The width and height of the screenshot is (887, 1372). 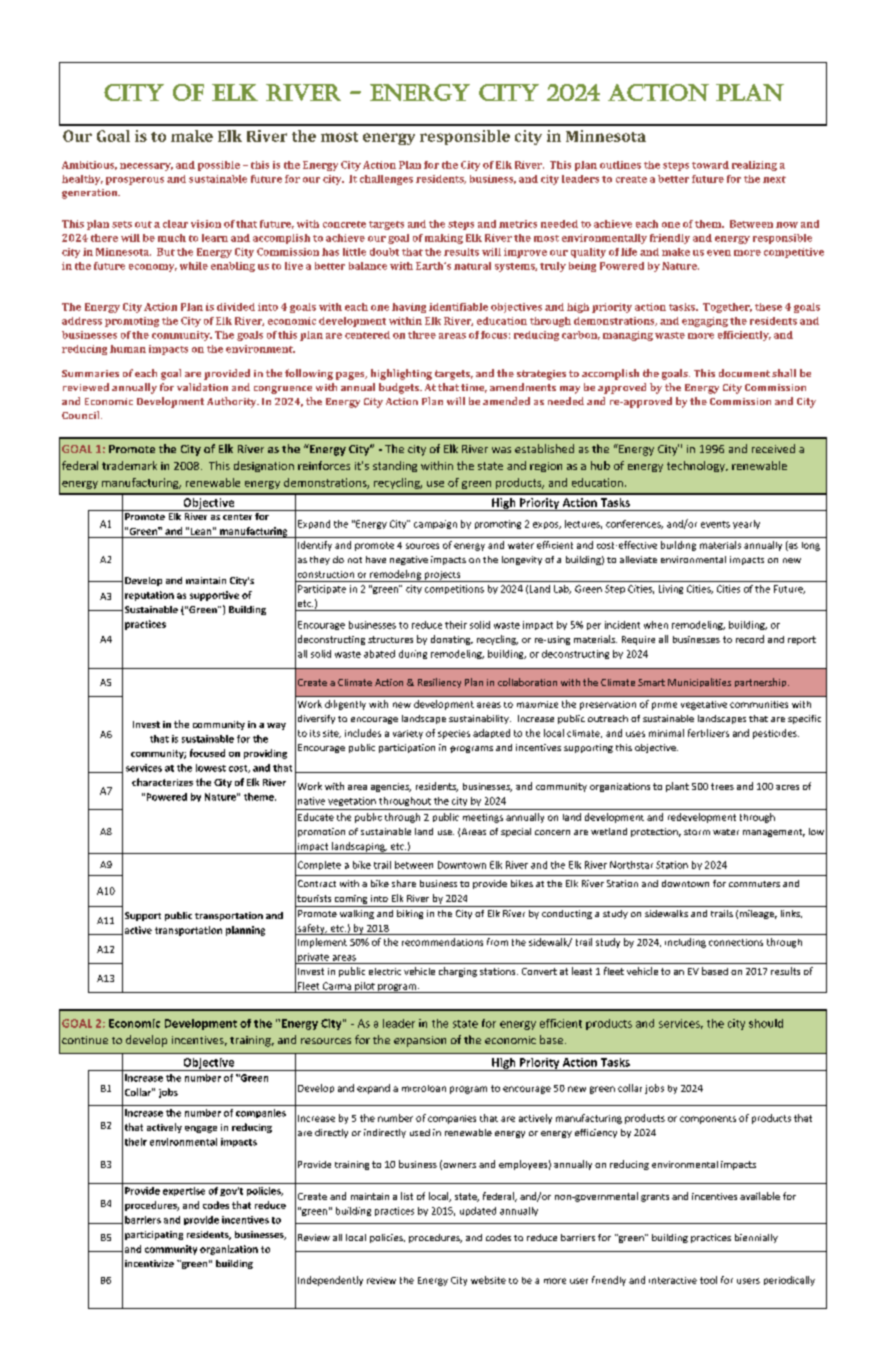 What do you see at coordinates (454, 734) in the screenshot?
I see `species` at bounding box center [454, 734].
